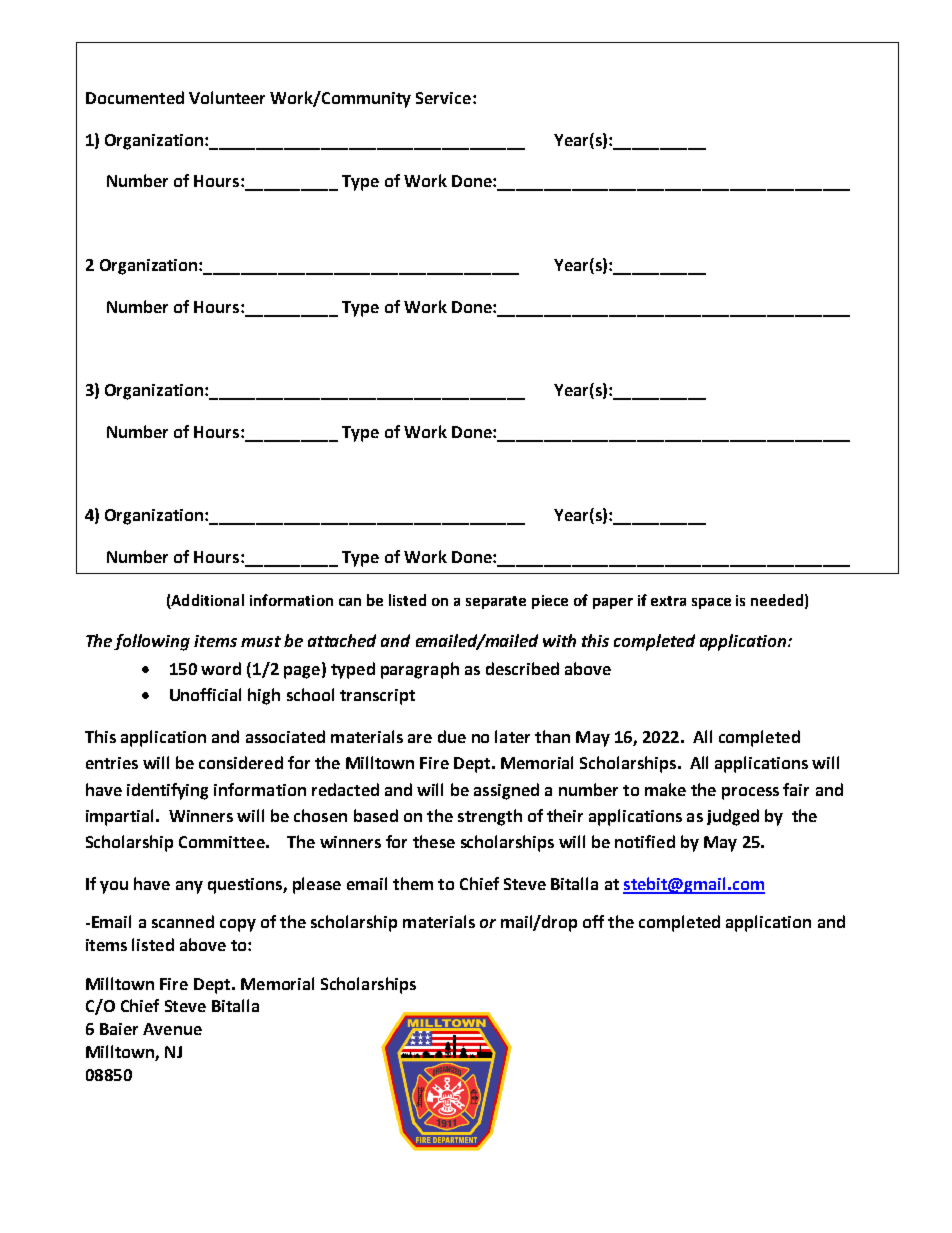 The image size is (952, 1233). What do you see at coordinates (413, 883) in the page?
I see `them` at bounding box center [413, 883].
